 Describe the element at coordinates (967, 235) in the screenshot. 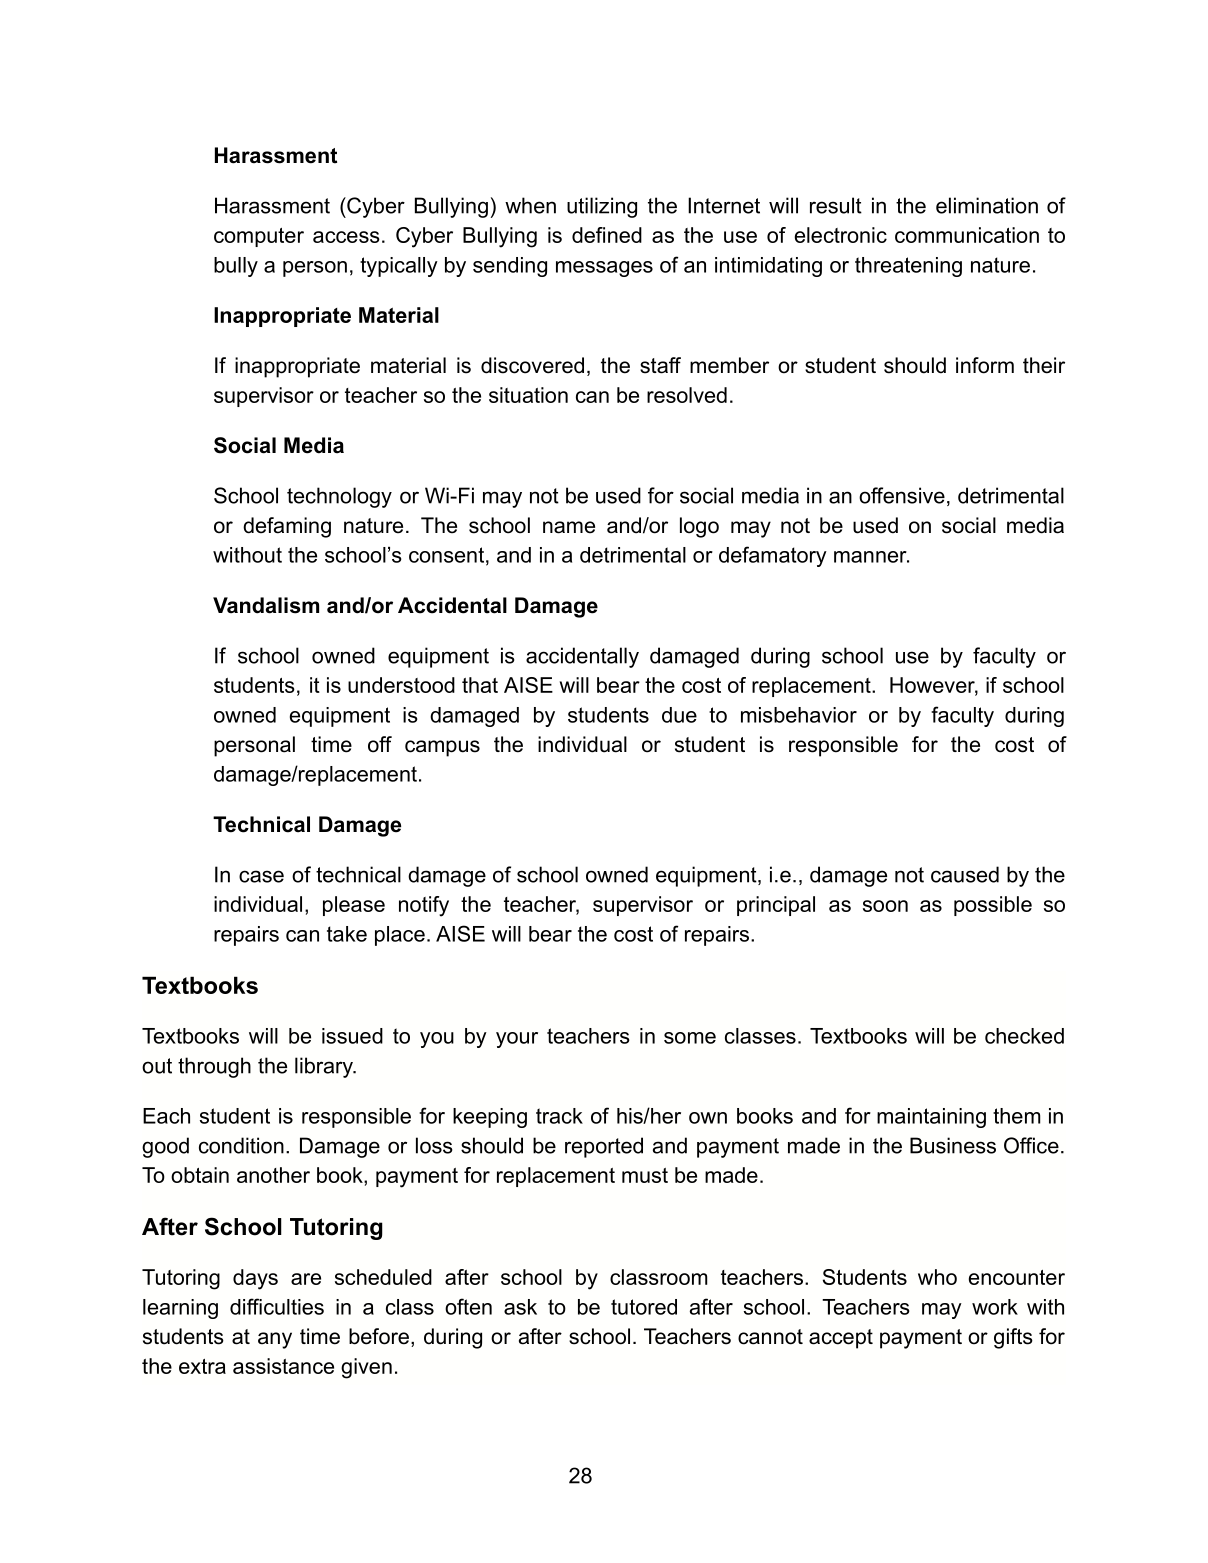

I see `communication` at that location.
